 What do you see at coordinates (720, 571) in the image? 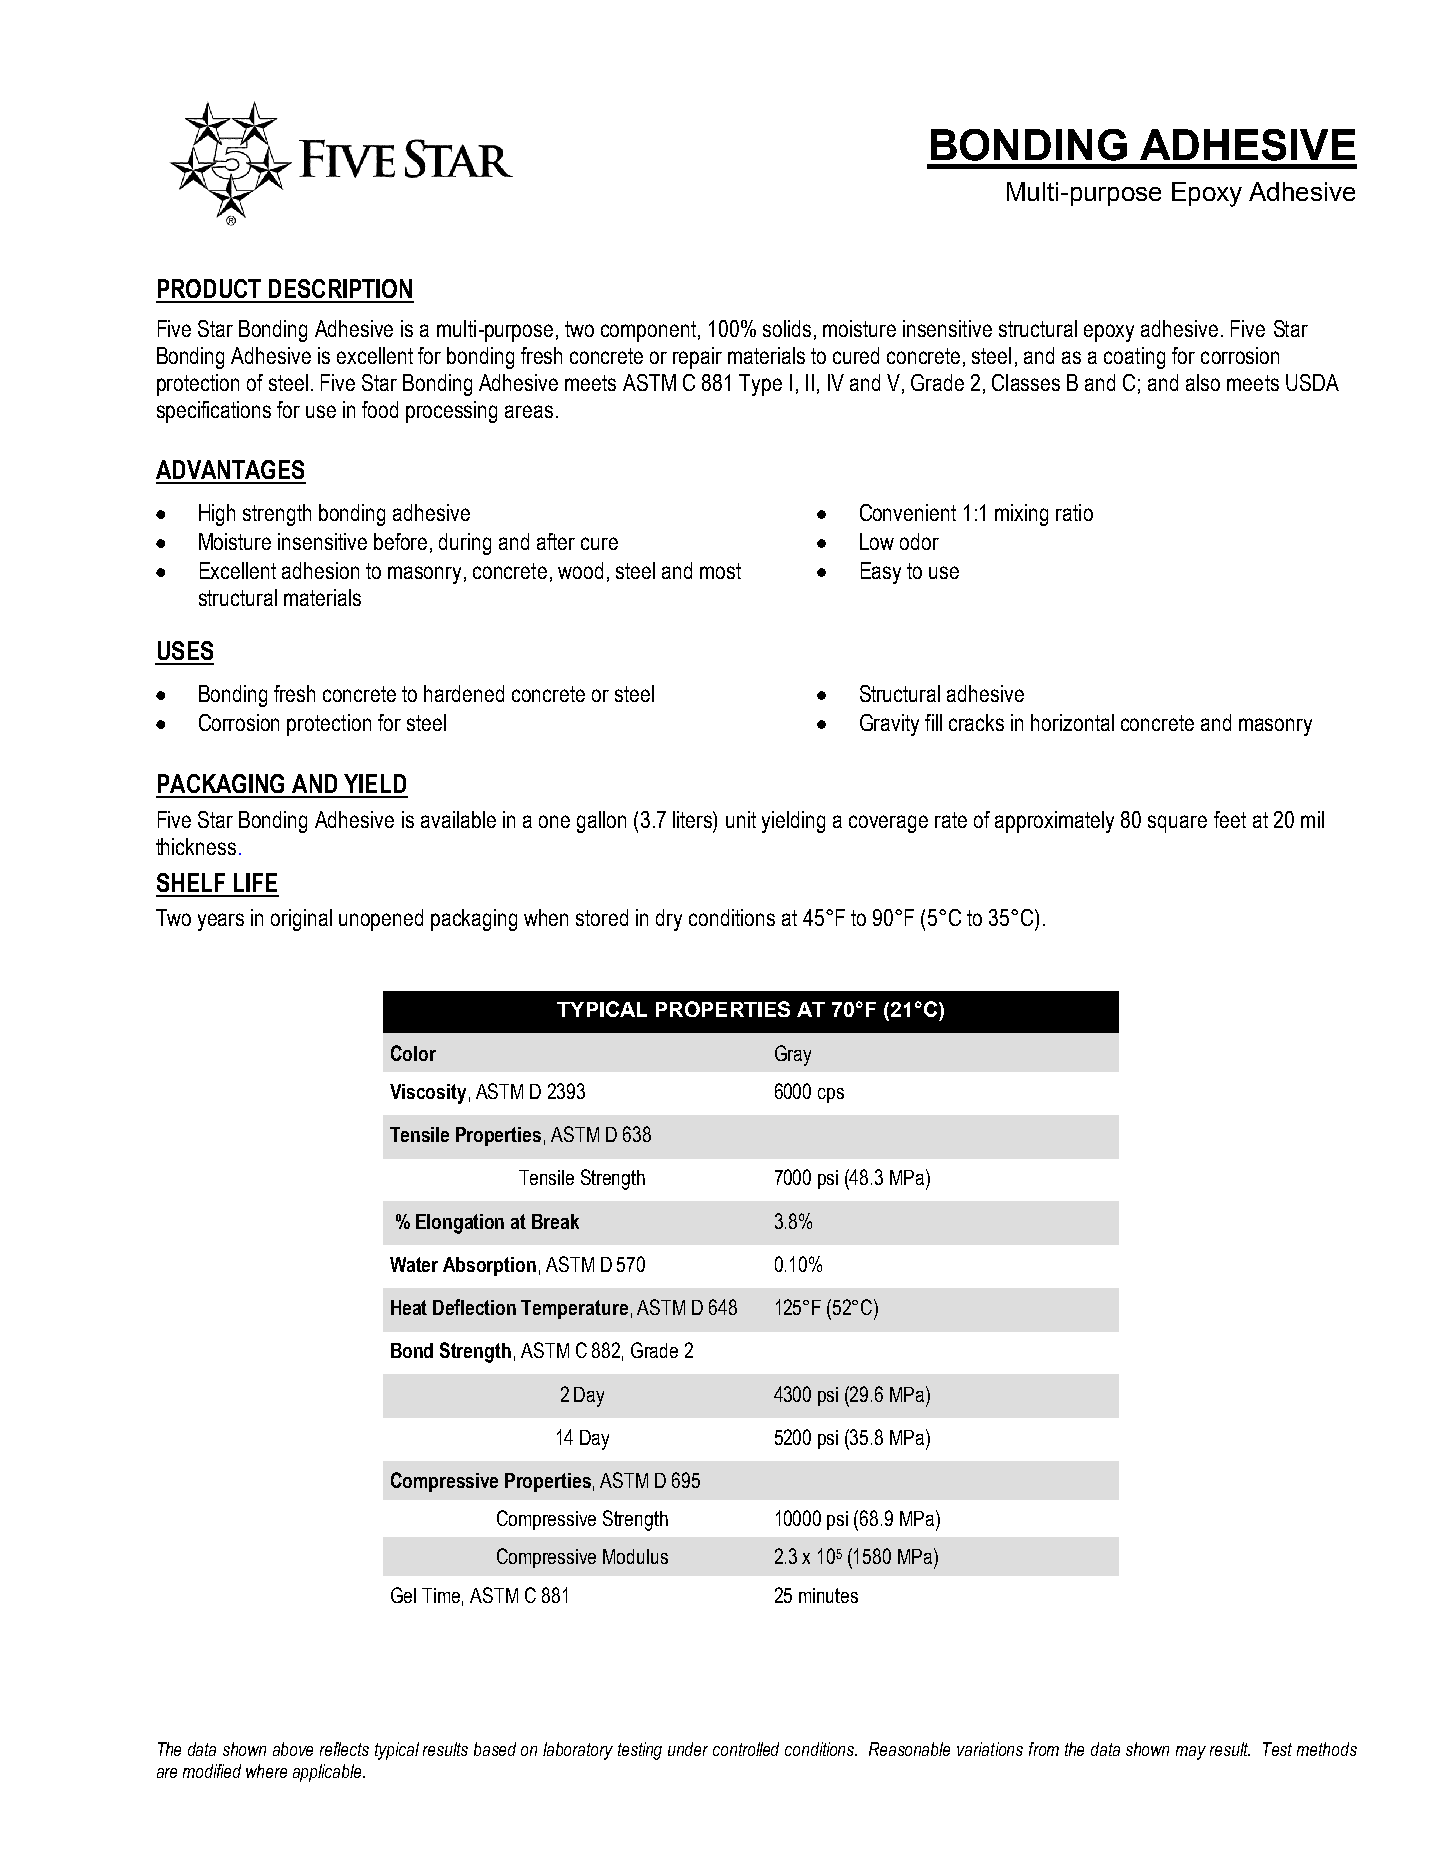
I see `most` at bounding box center [720, 571].
